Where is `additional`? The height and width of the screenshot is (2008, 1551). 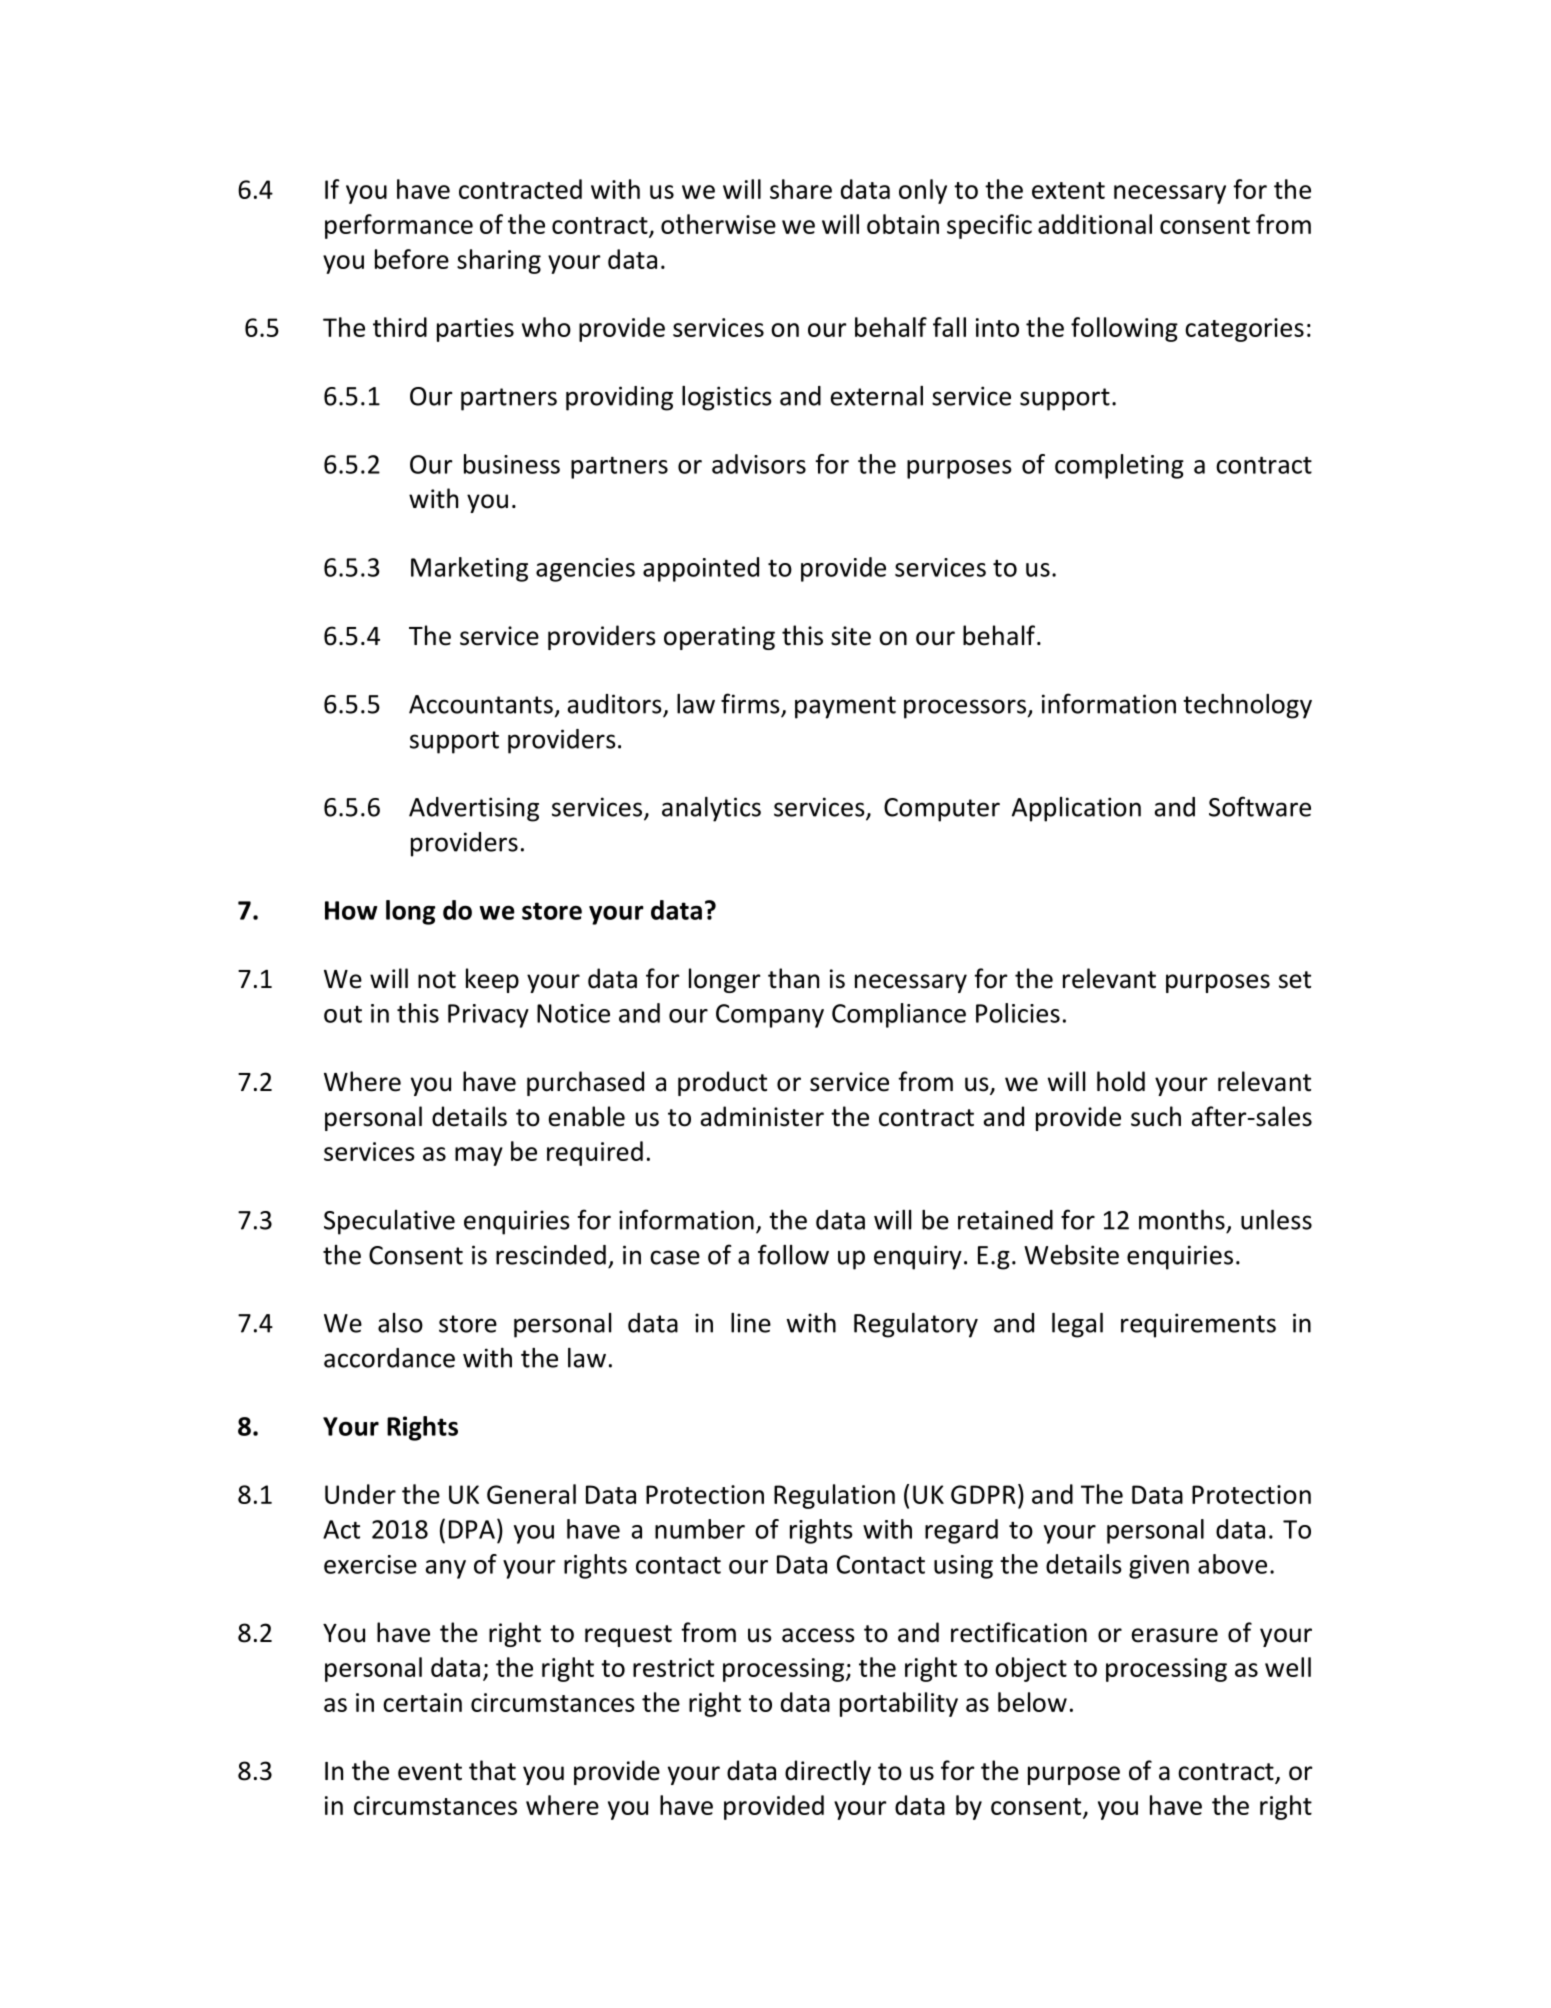
additional is located at coordinates (1095, 224).
